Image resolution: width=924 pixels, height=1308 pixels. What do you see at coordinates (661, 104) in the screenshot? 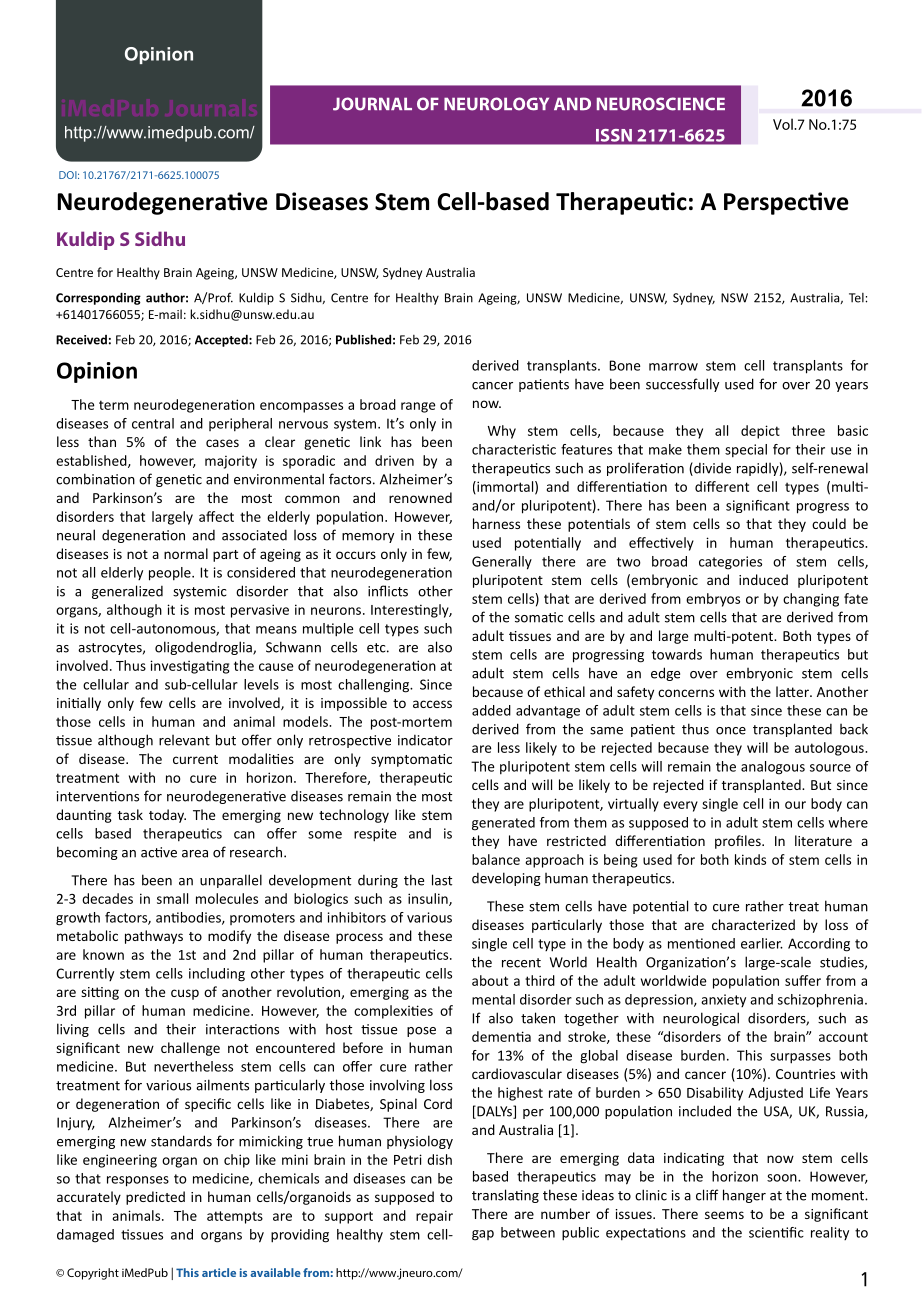
I see `NEUROSCIENCE` at bounding box center [661, 104].
